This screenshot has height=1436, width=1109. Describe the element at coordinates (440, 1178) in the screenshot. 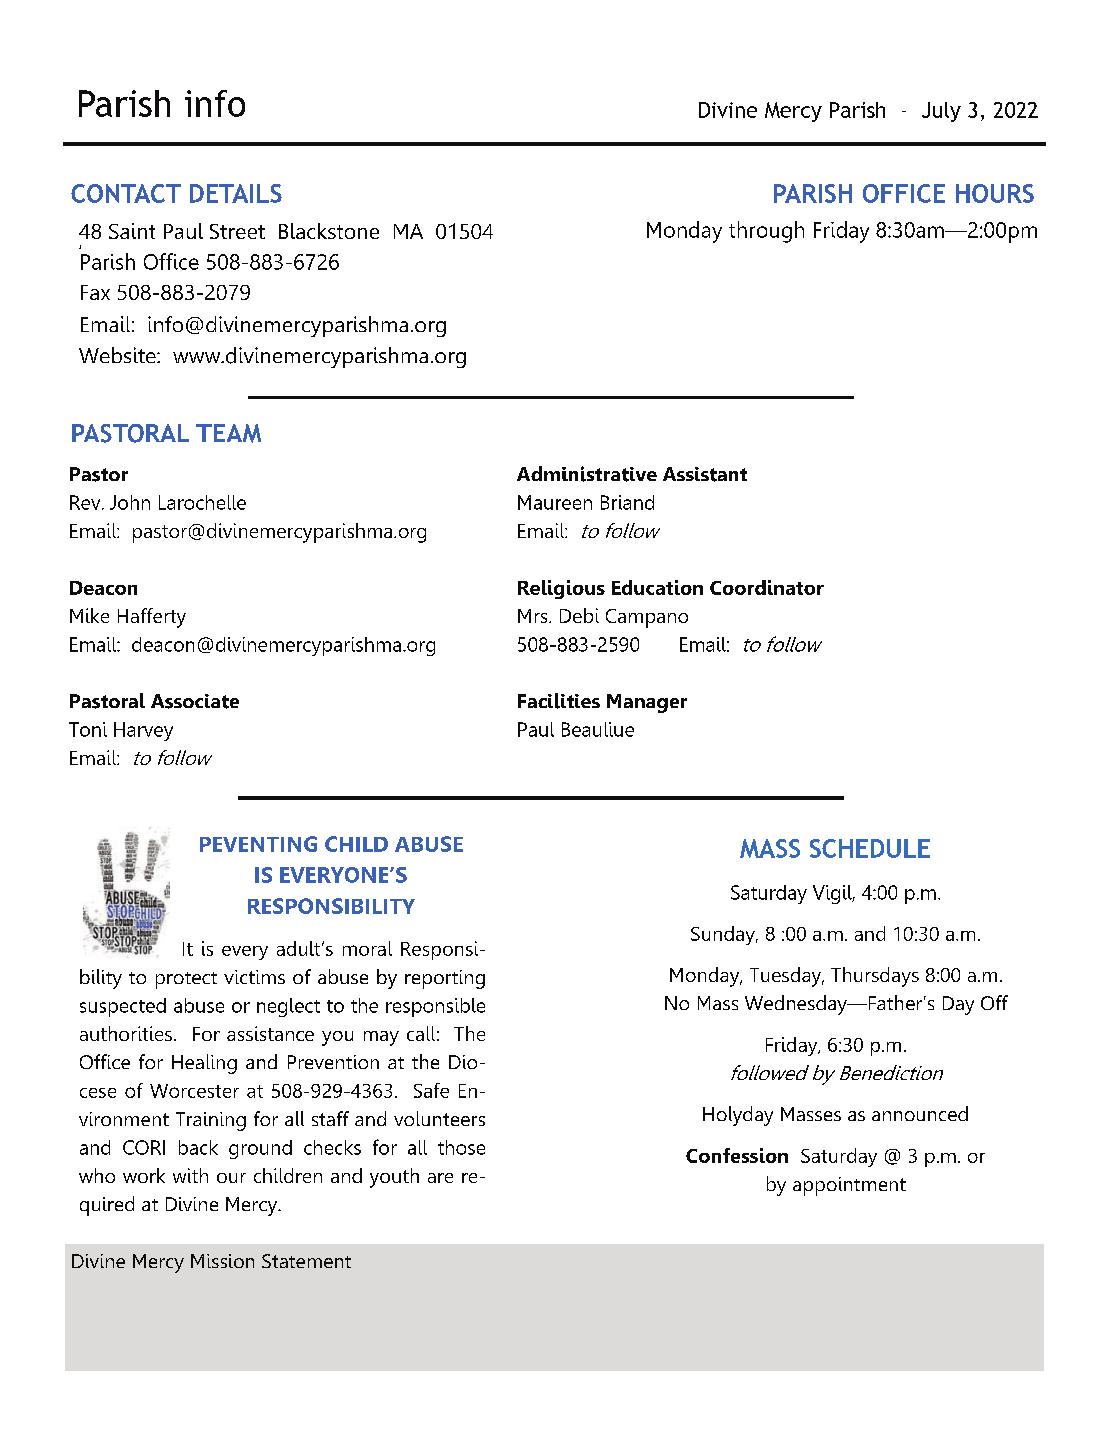

I see `are` at that location.
